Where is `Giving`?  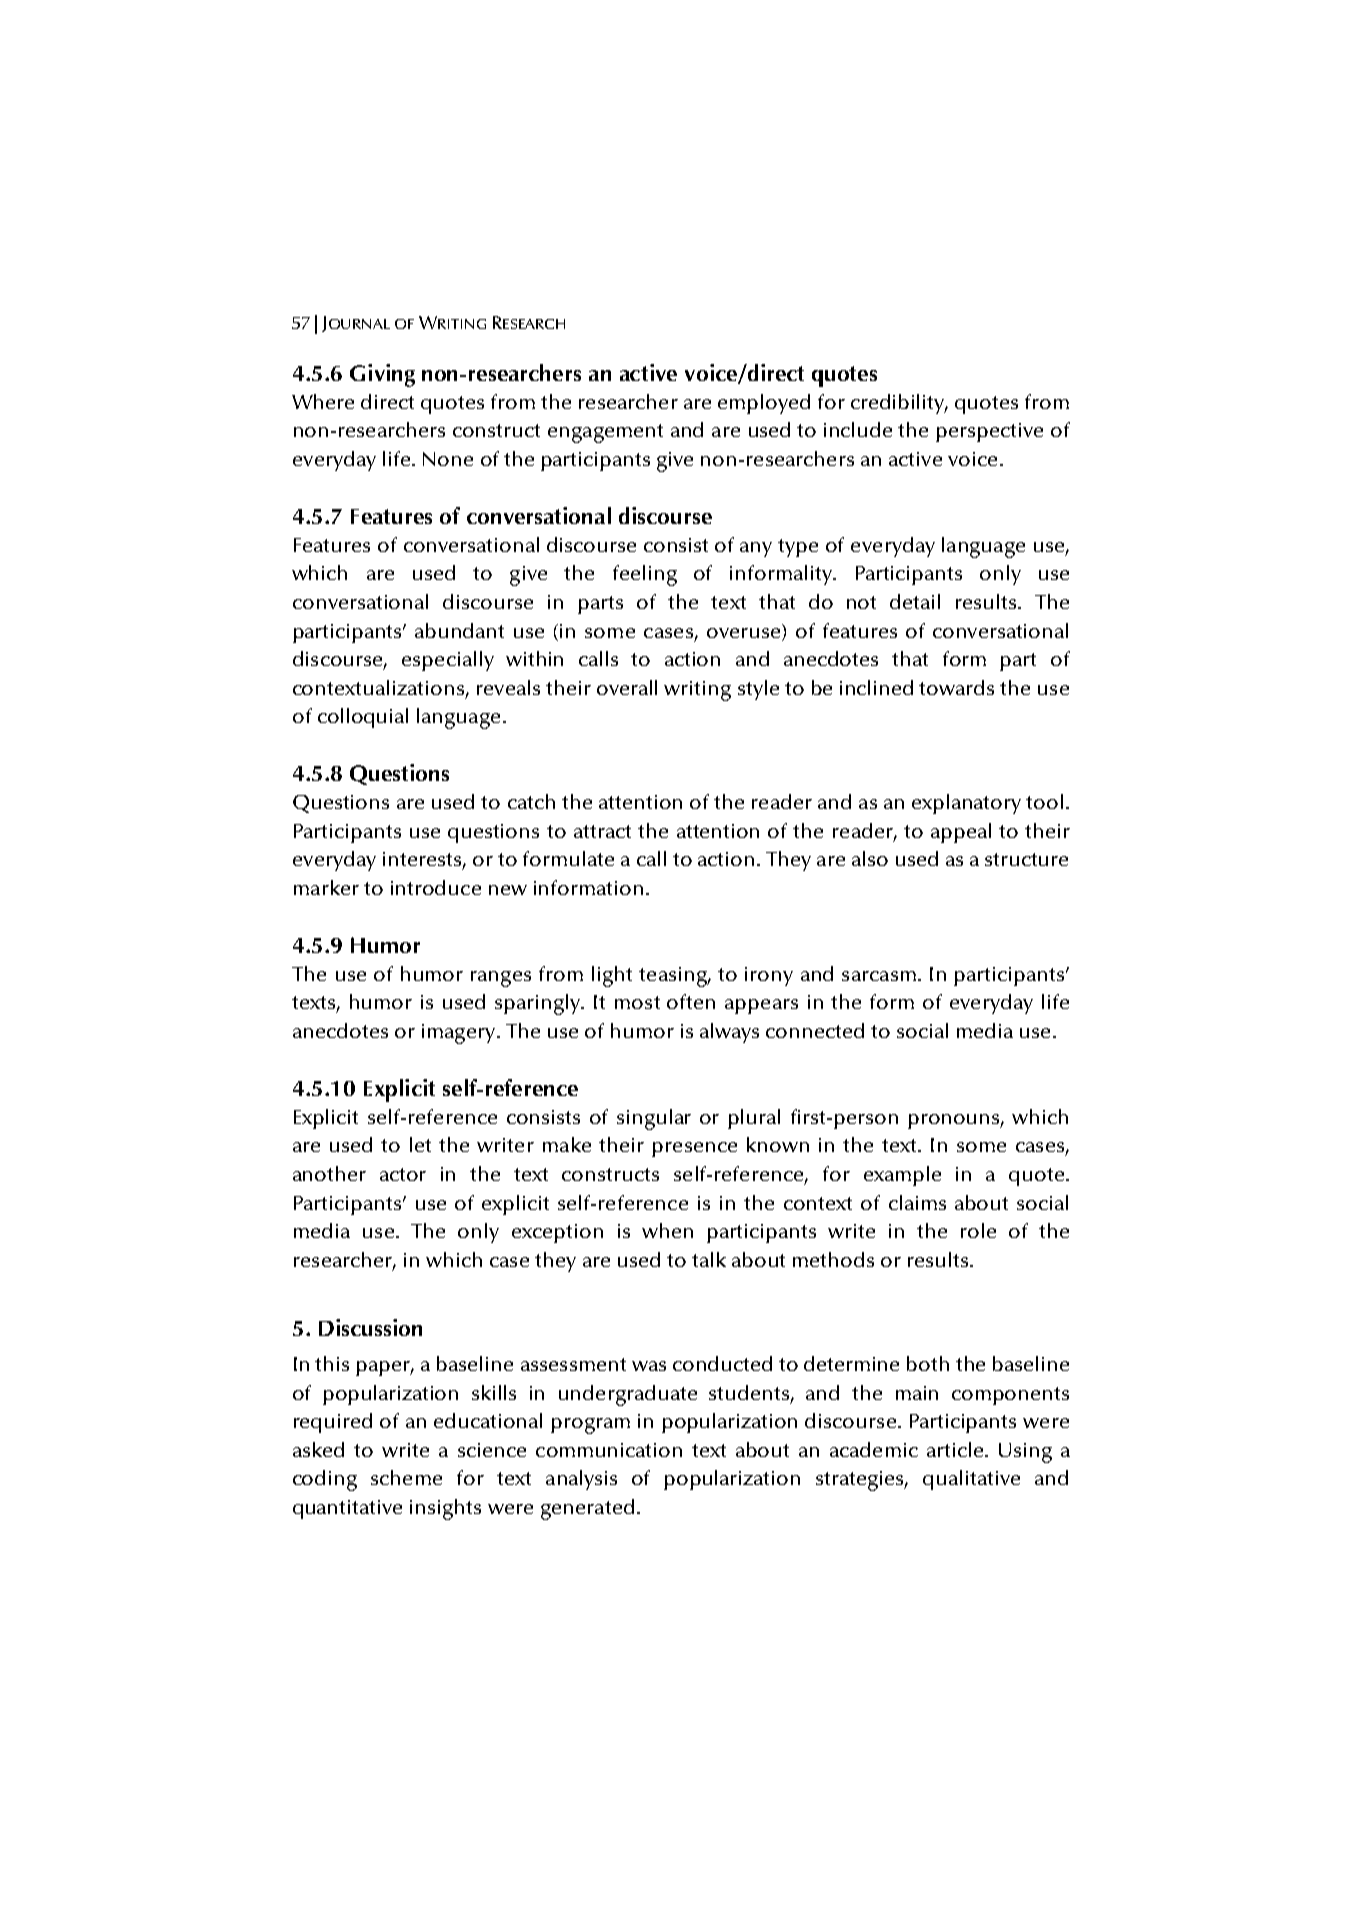 Giving is located at coordinates (382, 375).
